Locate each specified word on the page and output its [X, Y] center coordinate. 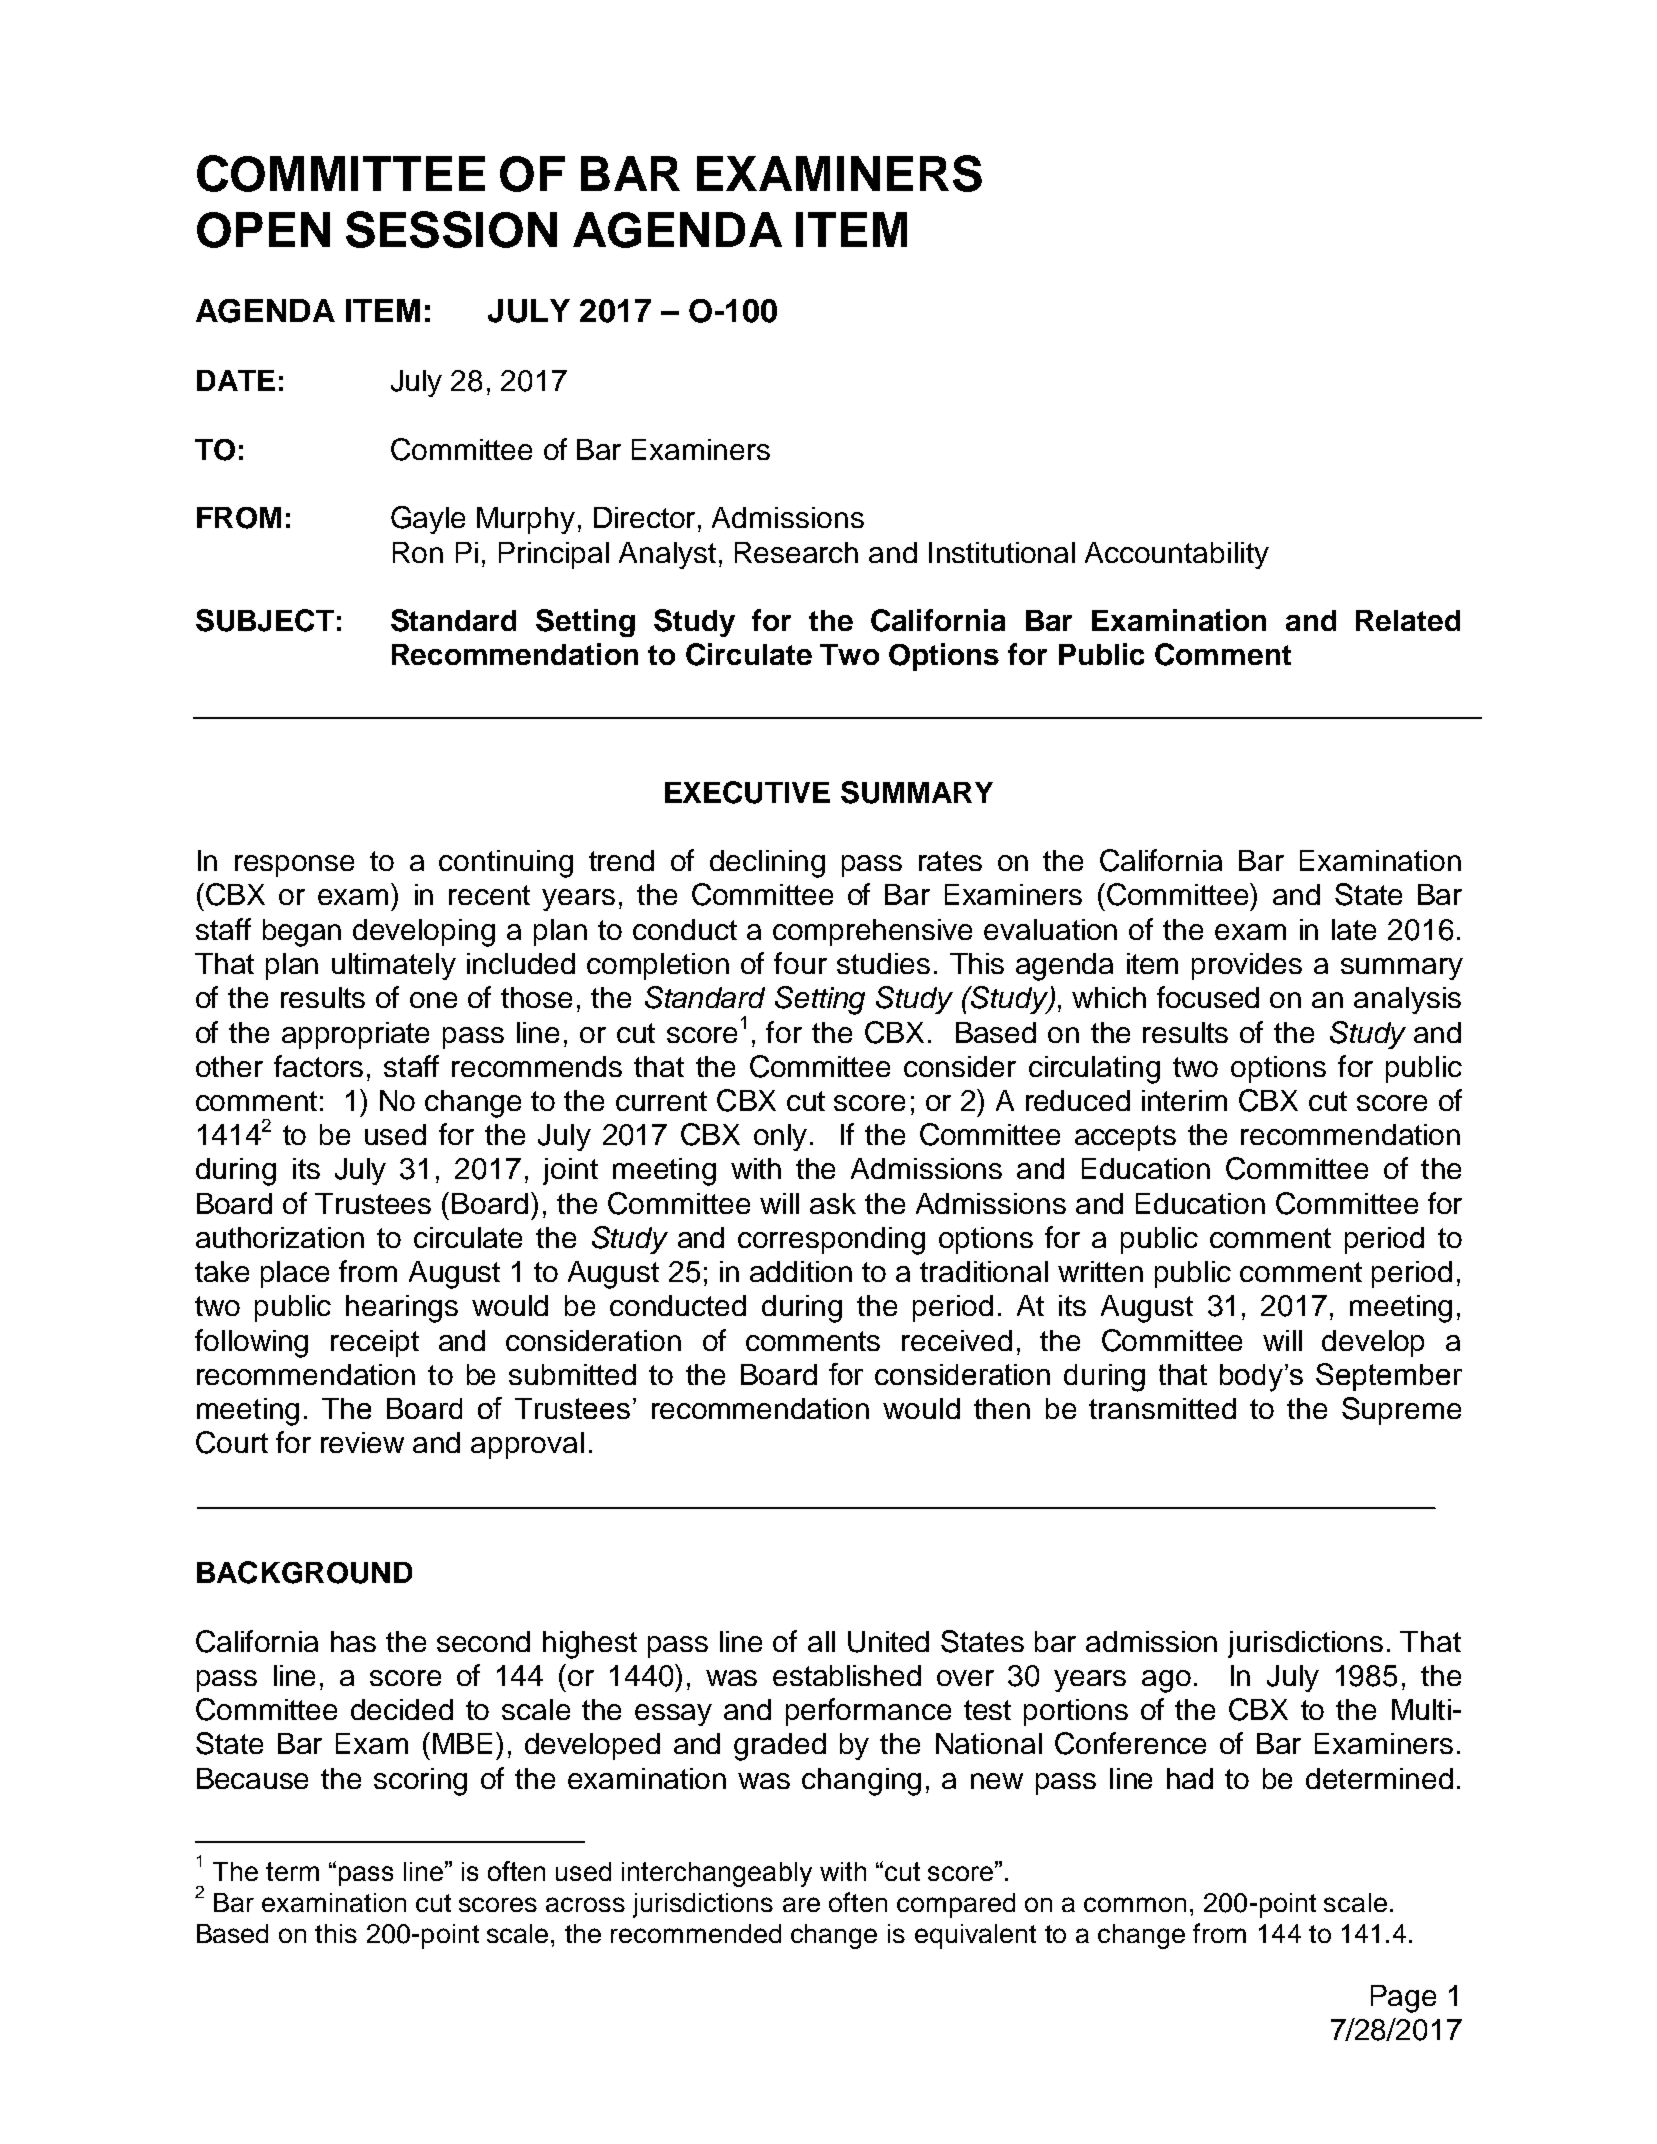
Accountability [1177, 555]
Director [644, 517]
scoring [420, 1782]
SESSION [451, 229]
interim [1184, 1100]
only [780, 1137]
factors [318, 1066]
